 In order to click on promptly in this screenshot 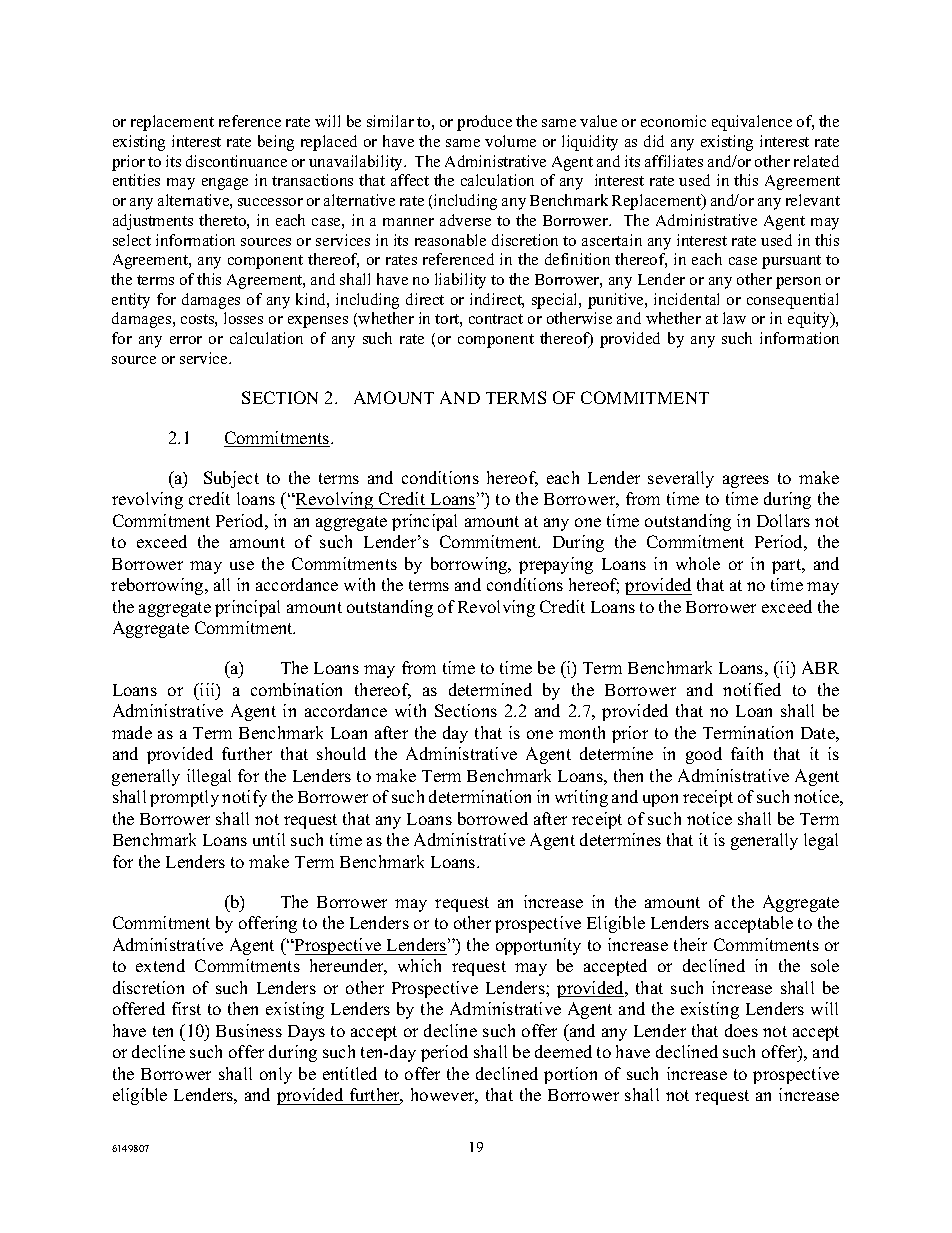, I will do `click(184, 798)`.
